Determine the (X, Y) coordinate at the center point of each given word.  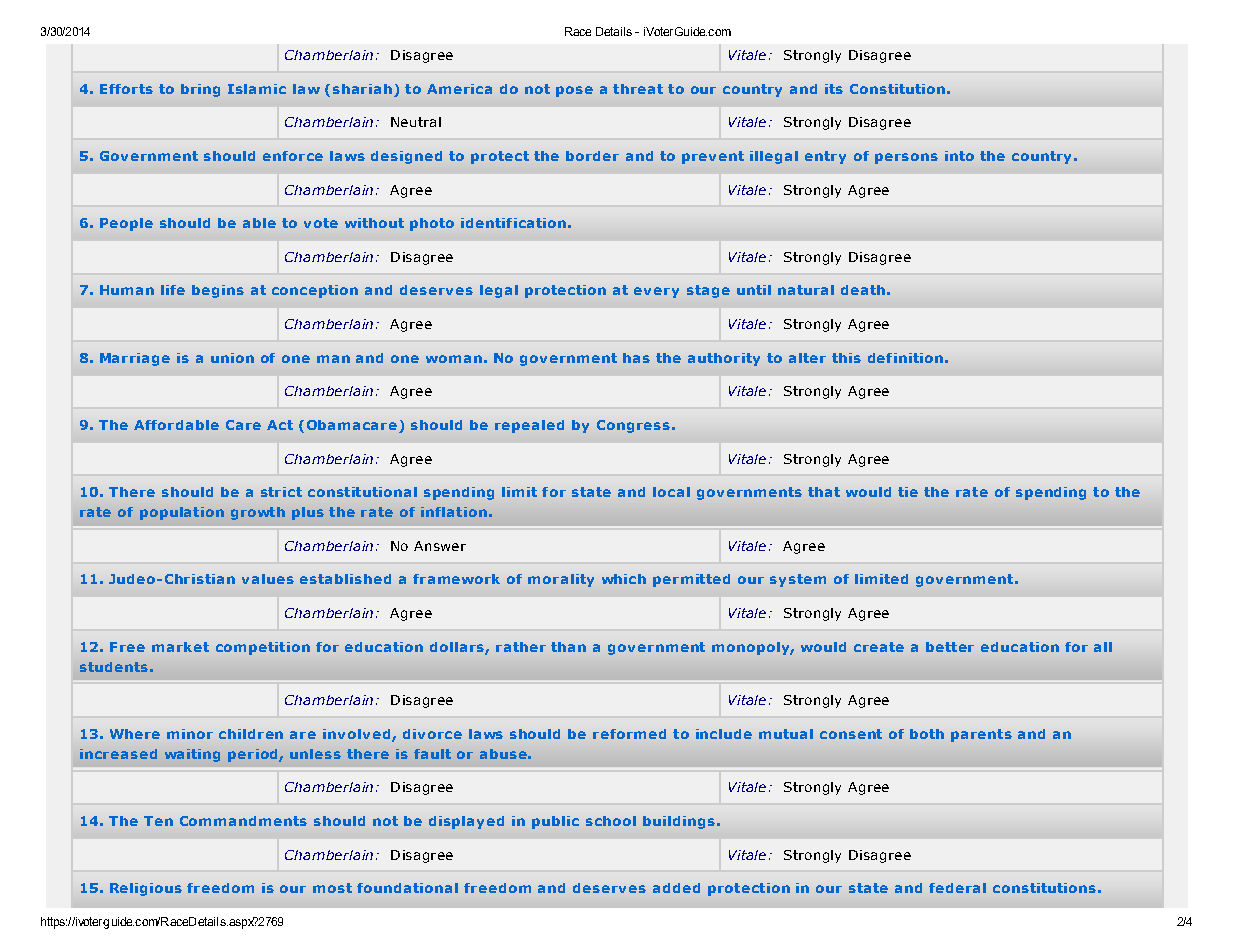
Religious (146, 889)
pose (574, 91)
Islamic (257, 89)
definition (905, 358)
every (656, 292)
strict (281, 492)
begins (218, 291)
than (568, 647)
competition (263, 648)
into (959, 156)
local (671, 492)
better (950, 647)
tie (908, 492)
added (676, 888)
